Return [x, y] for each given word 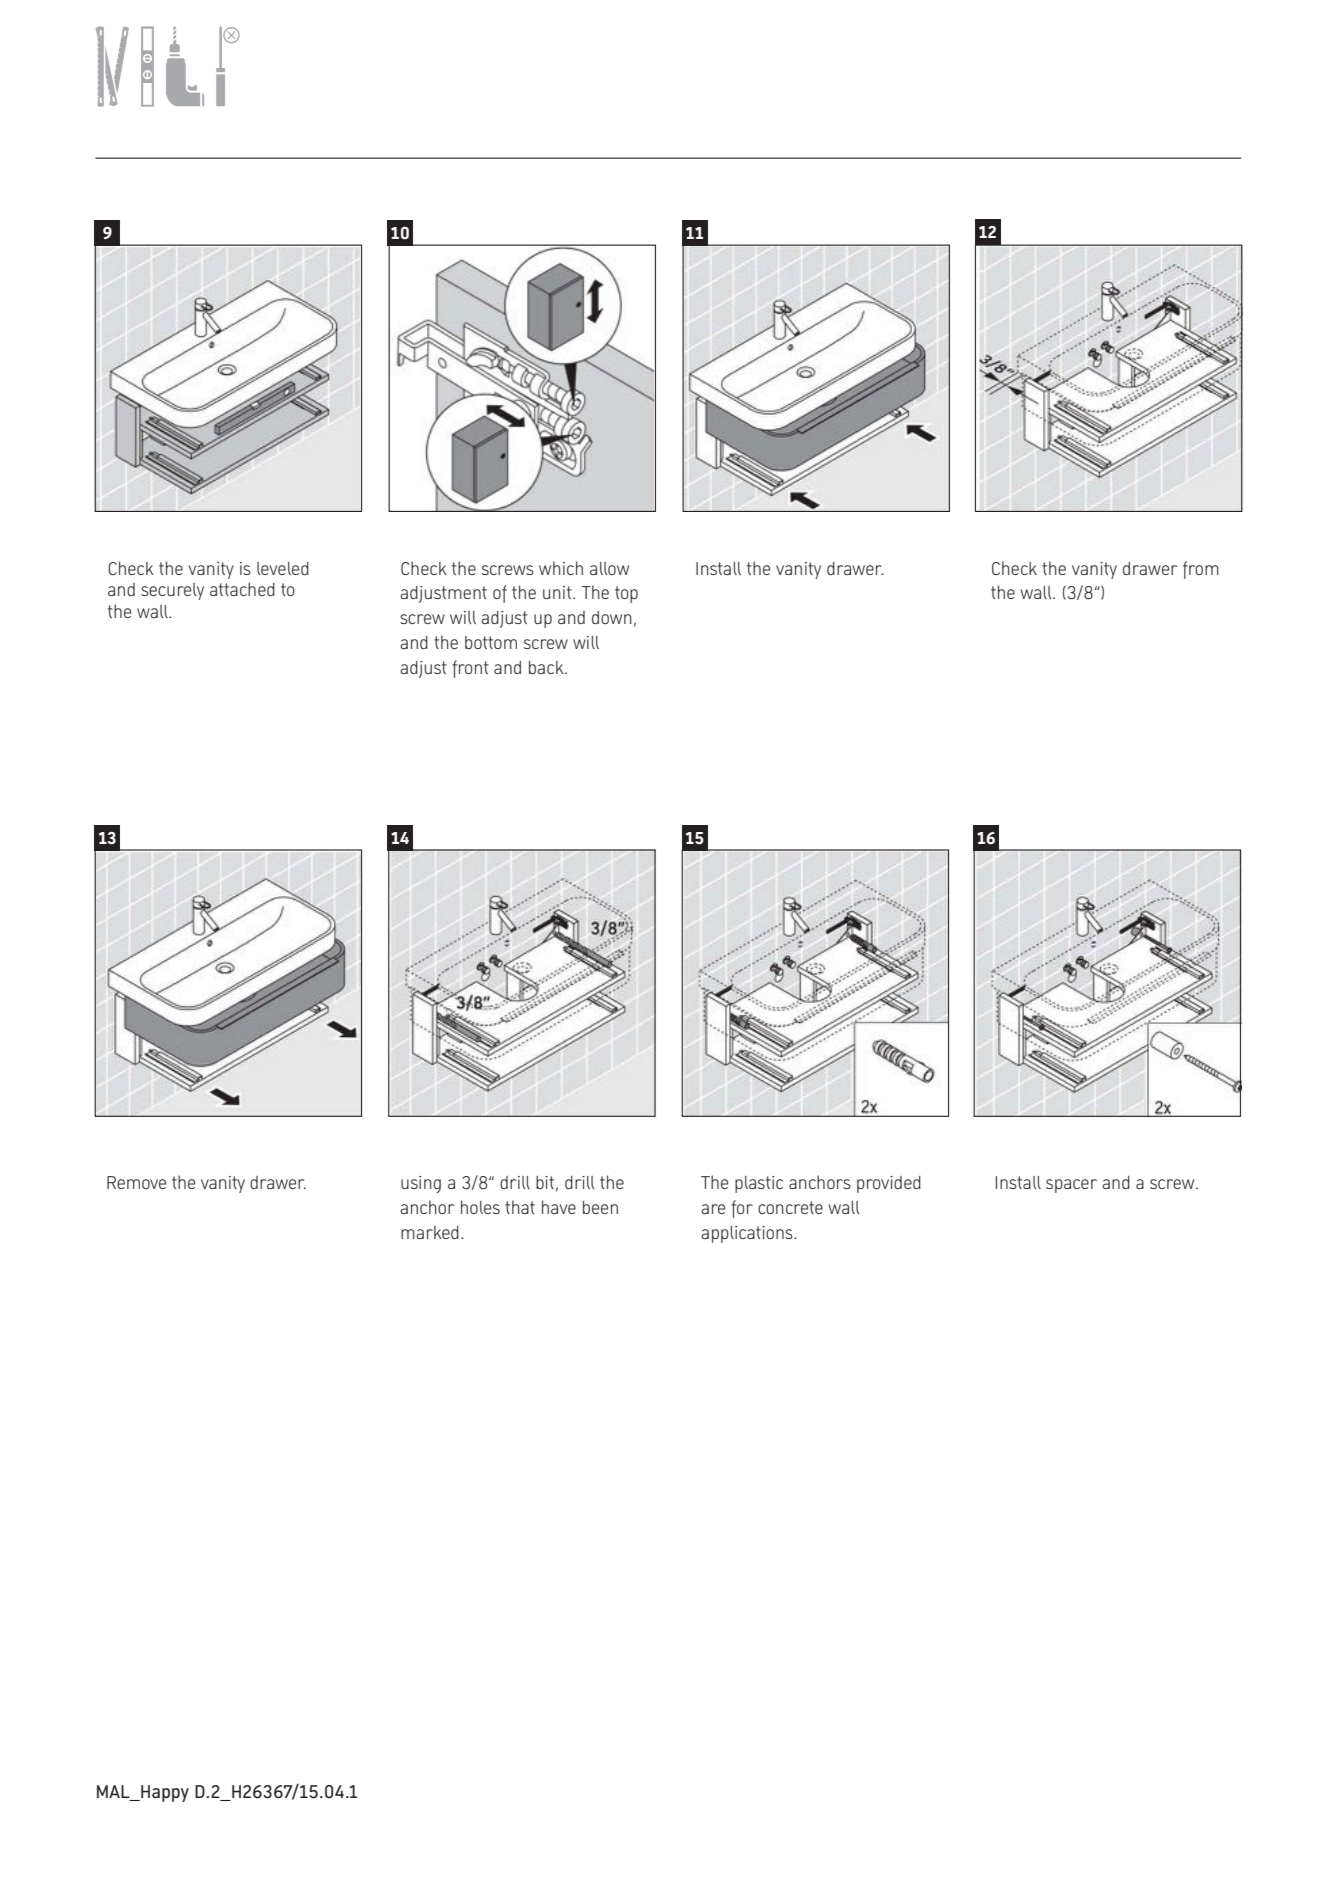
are [713, 1209]
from [1201, 570]
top [626, 594]
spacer [1071, 1186]
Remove [136, 1182]
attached [242, 589]
